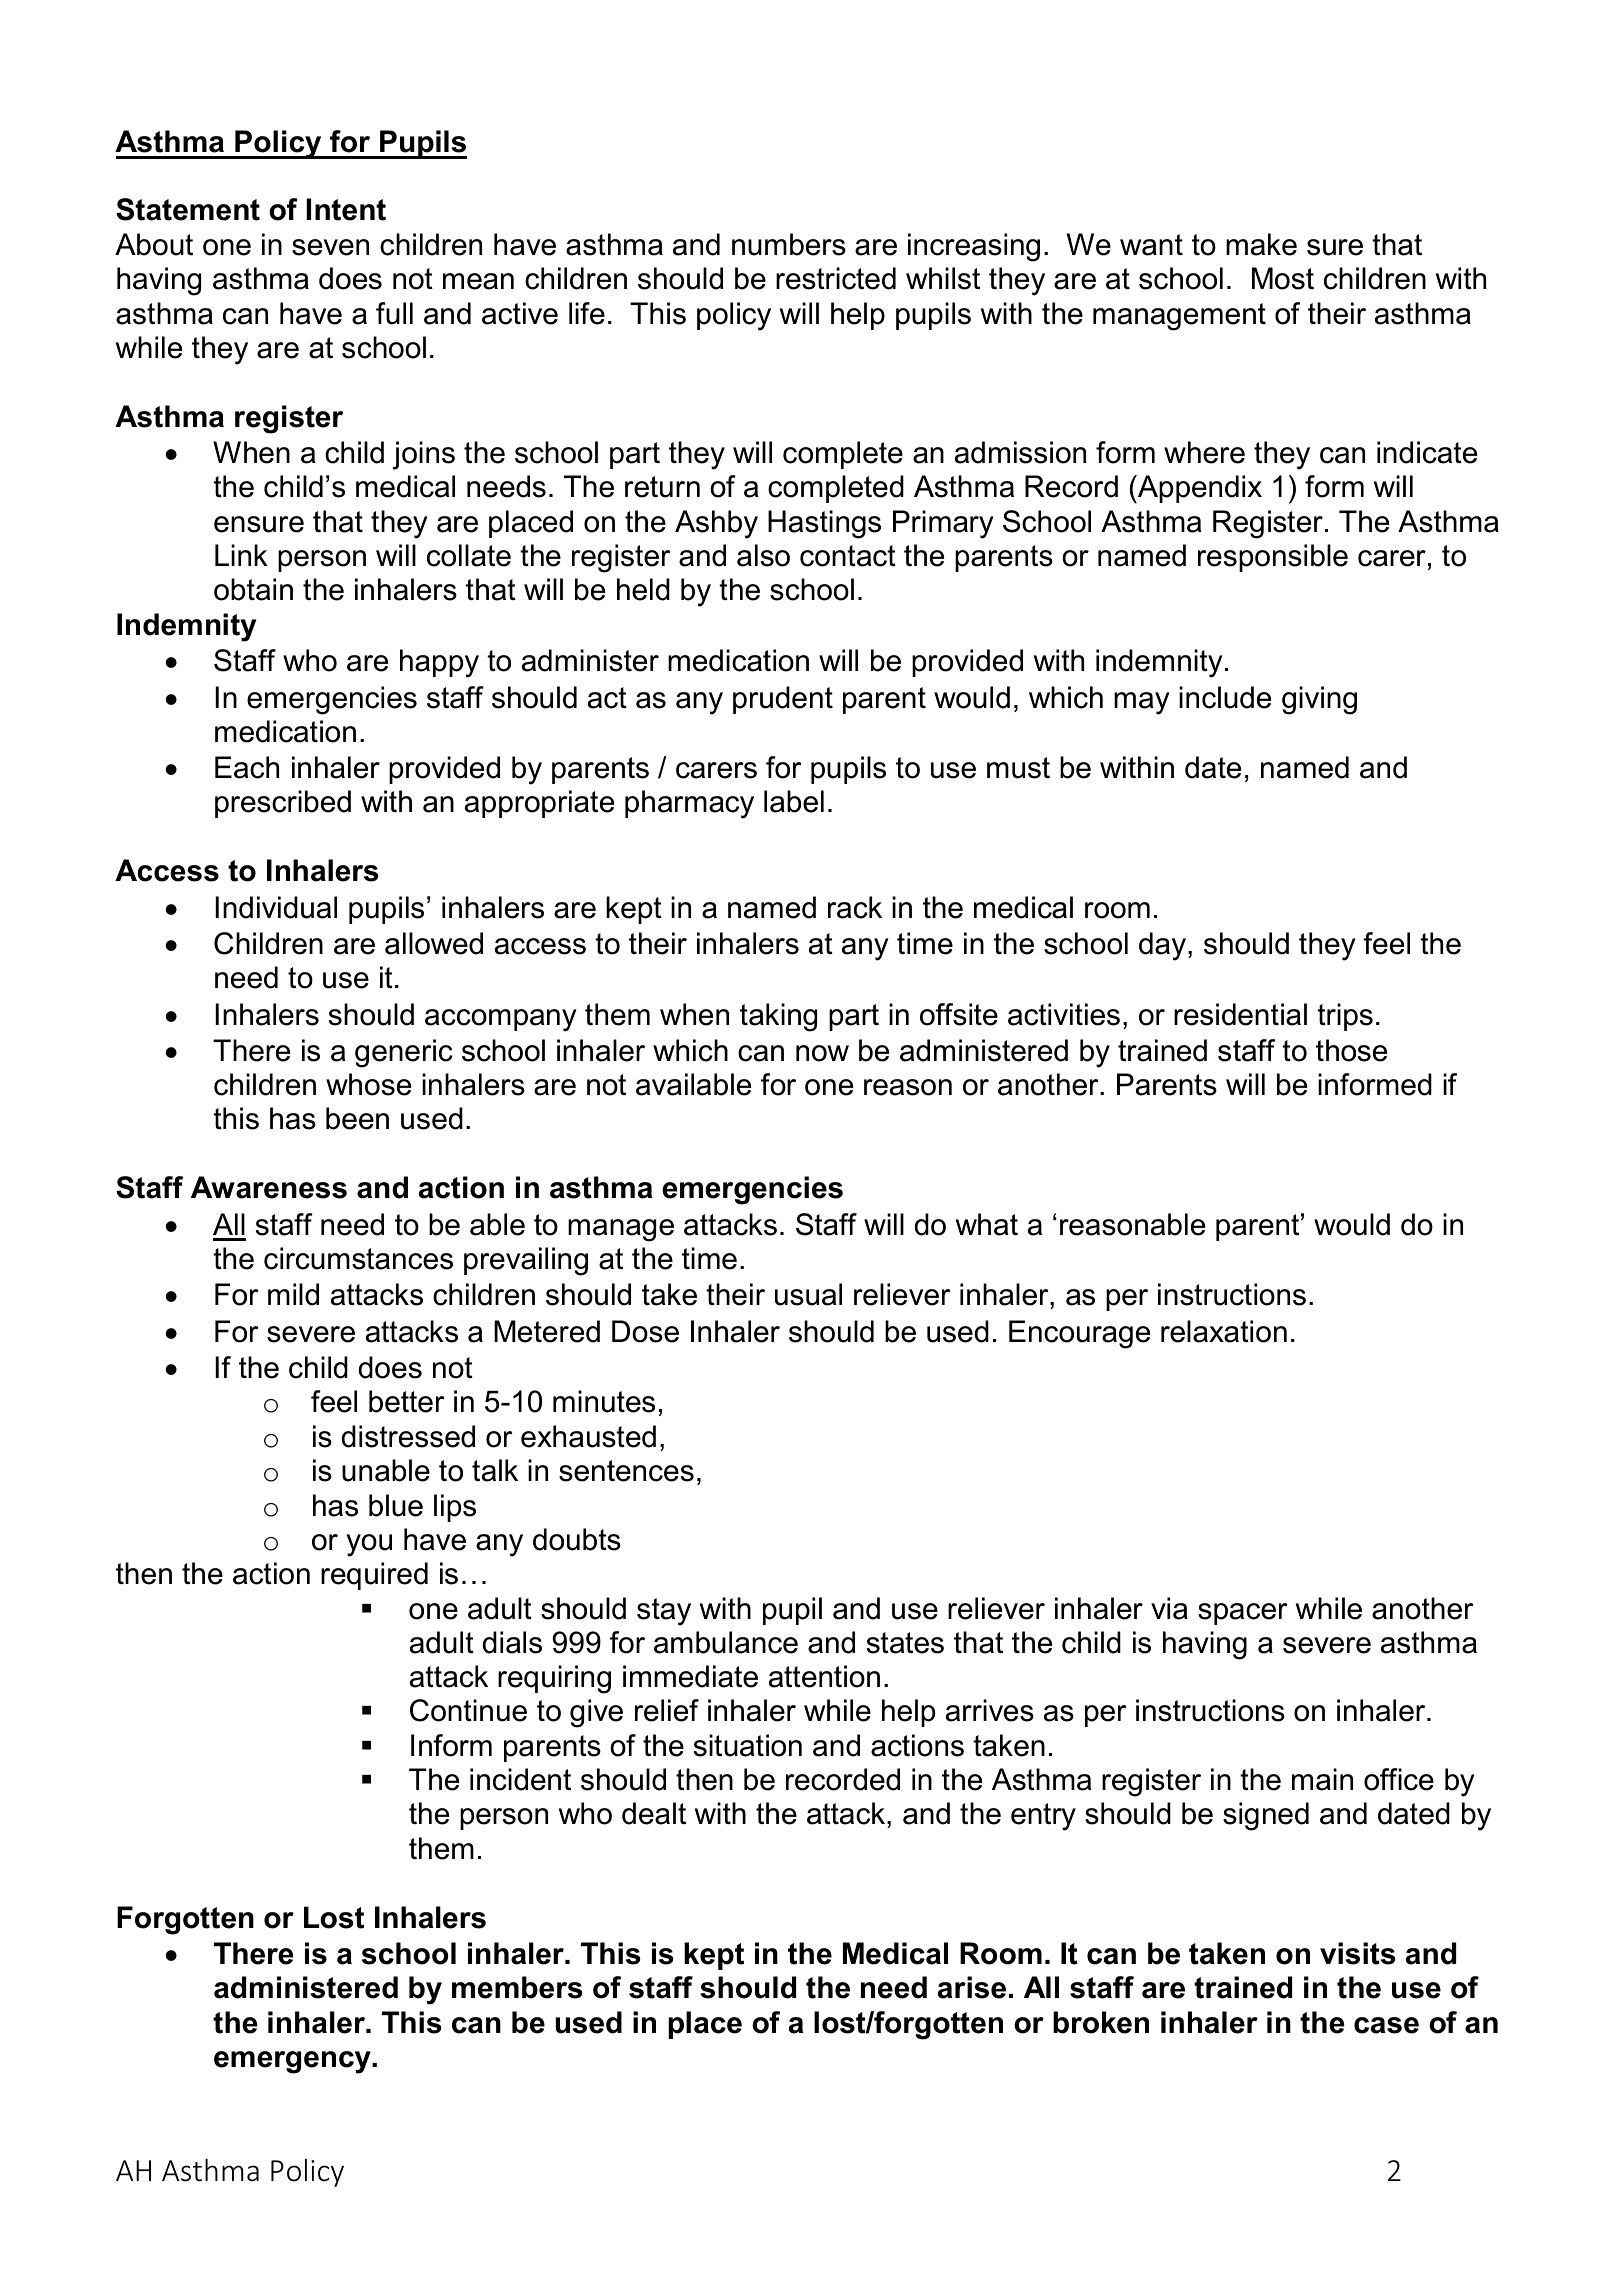 The width and height of the image is (1616, 2286). What do you see at coordinates (626, 1471) in the image?
I see `sentences` at bounding box center [626, 1471].
